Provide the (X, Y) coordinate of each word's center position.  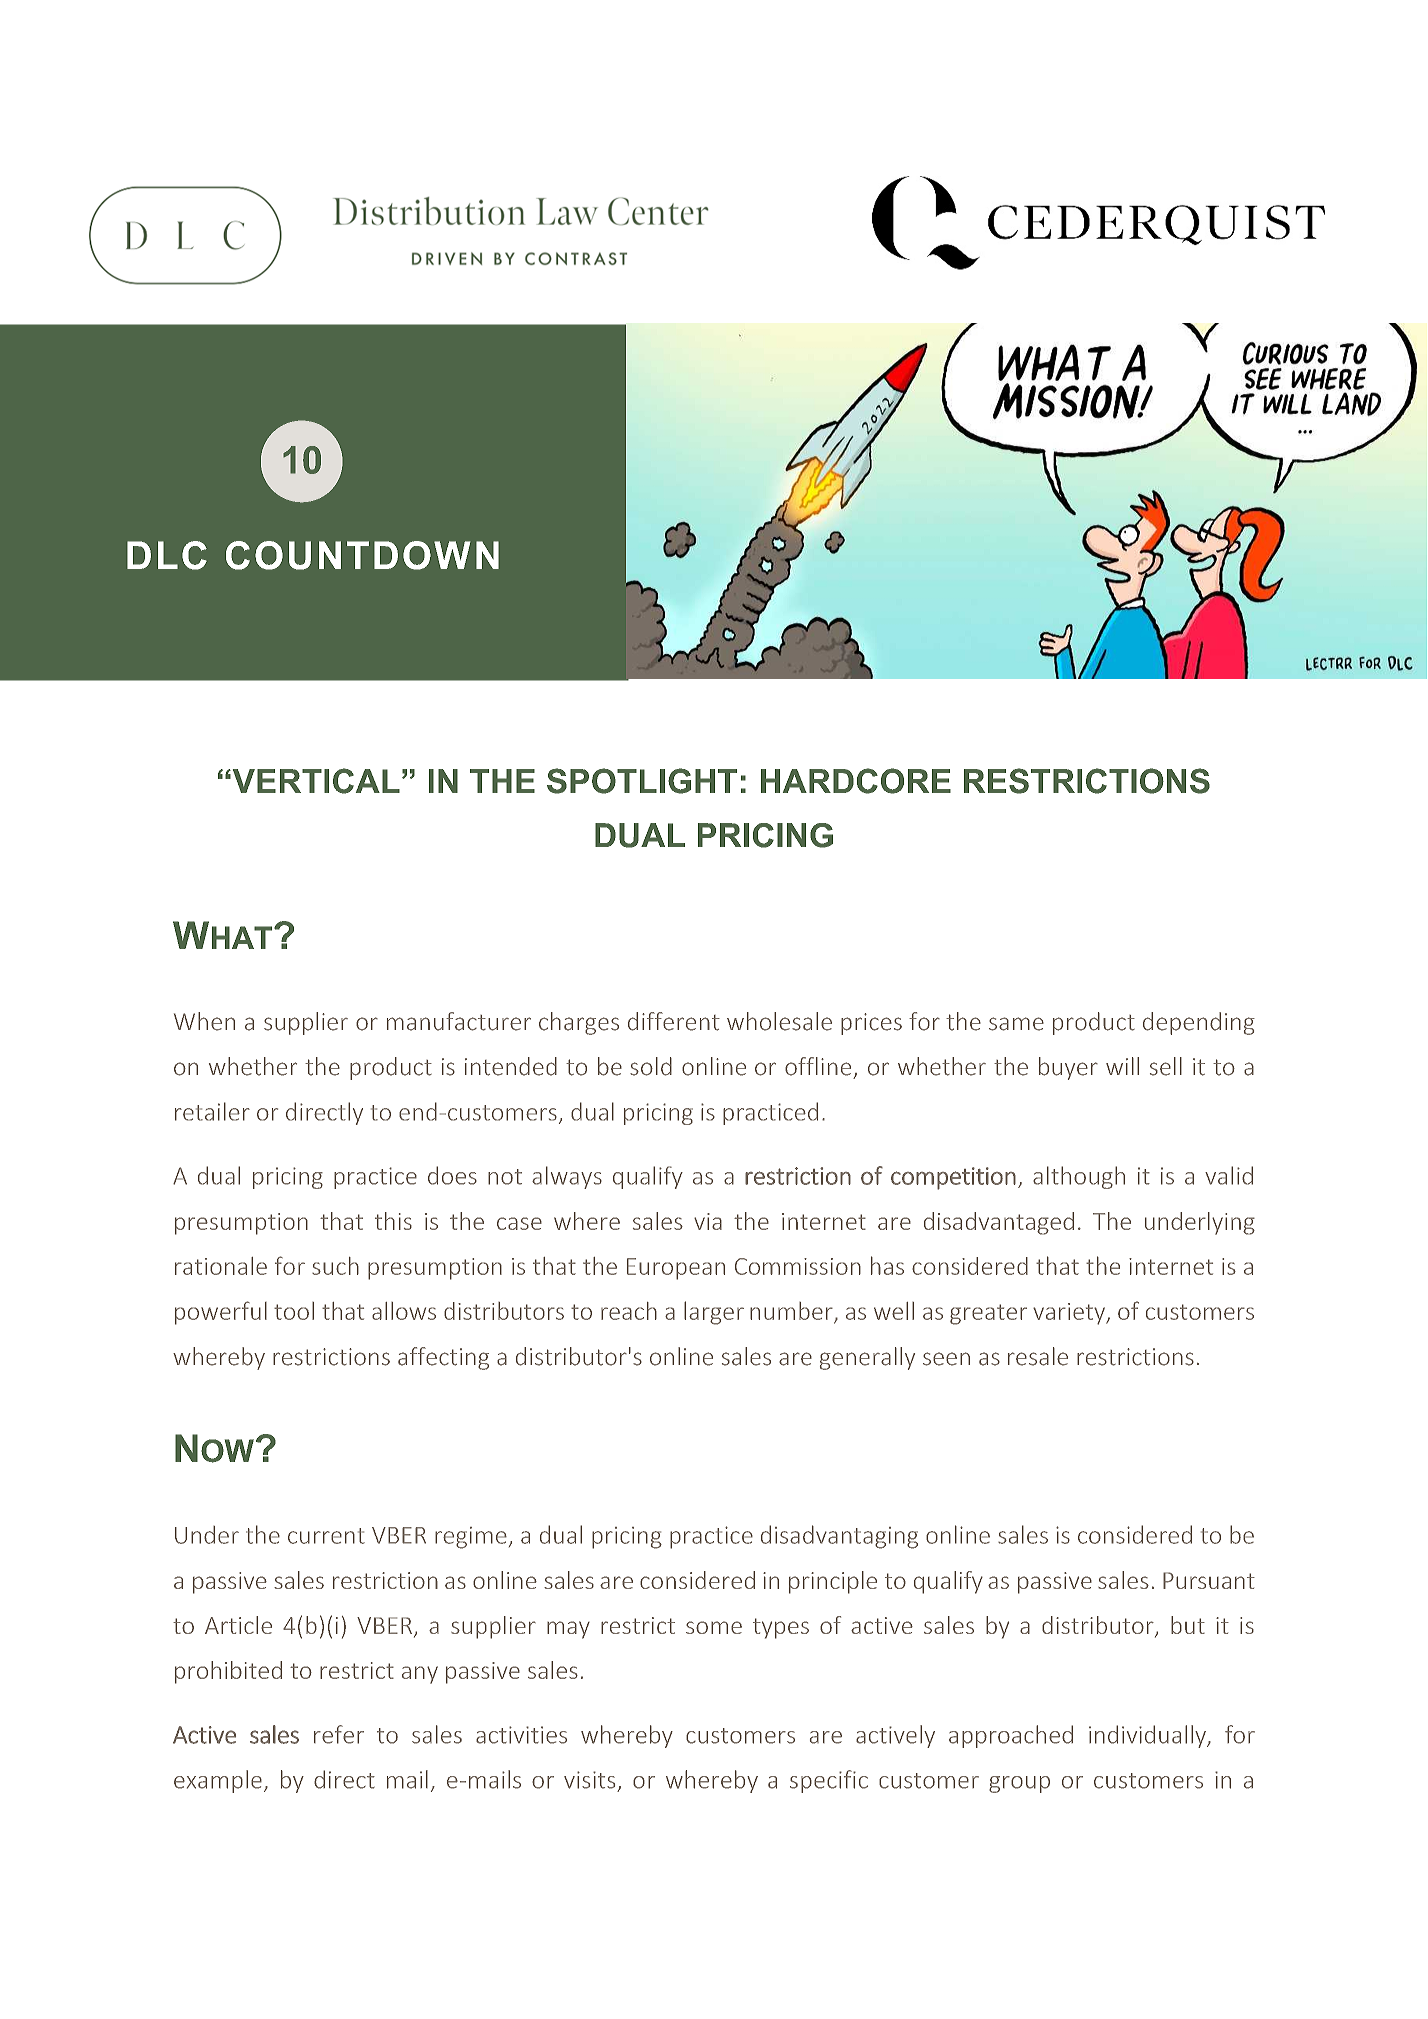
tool (294, 1311)
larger (714, 1313)
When (204, 1021)
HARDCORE (856, 781)
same (1016, 1024)
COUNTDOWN (362, 555)
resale (1038, 1356)
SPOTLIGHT (642, 781)
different (674, 1021)
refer (339, 1734)
